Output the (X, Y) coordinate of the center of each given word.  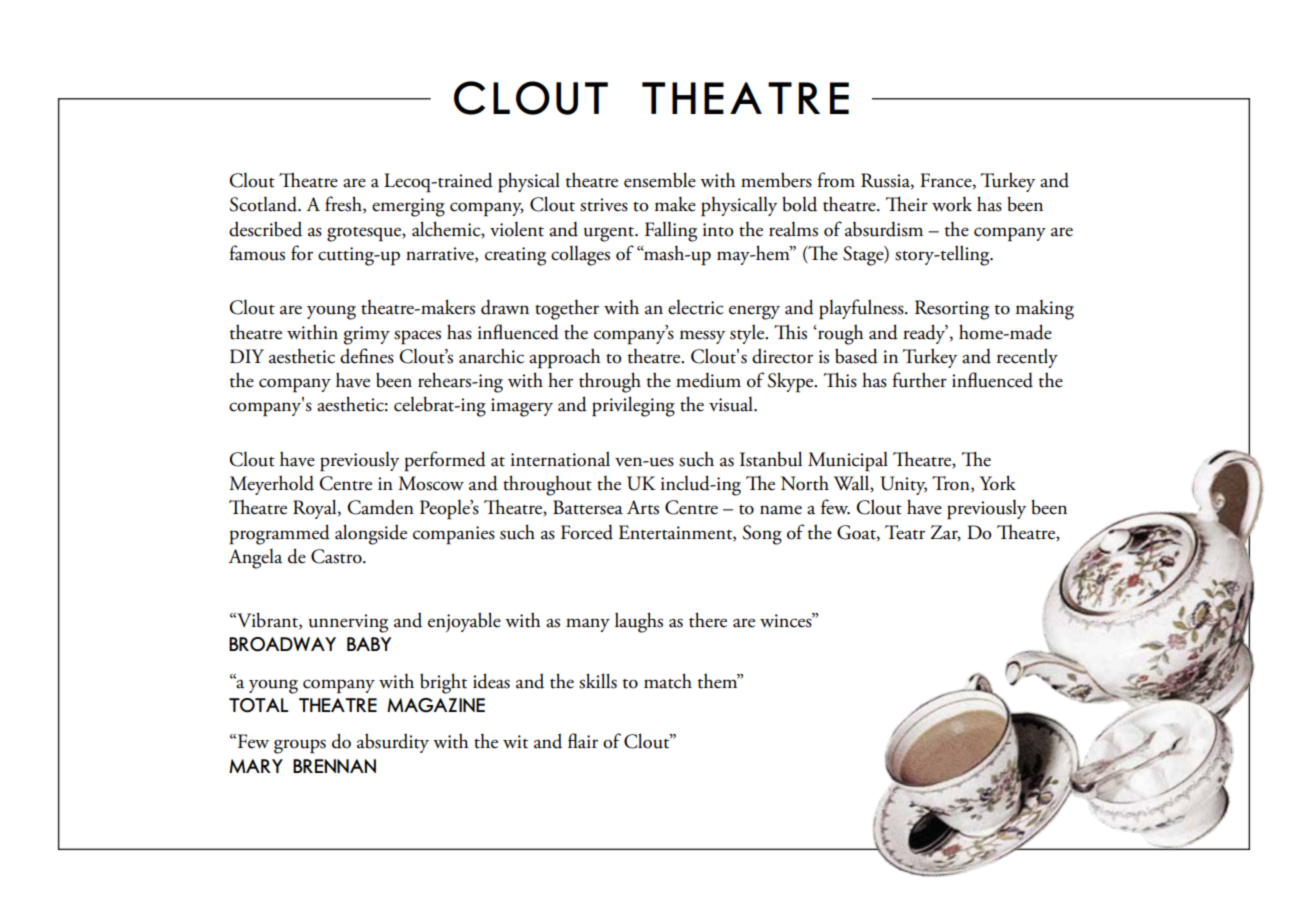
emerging (408, 207)
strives (604, 205)
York (998, 483)
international (560, 459)
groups (300, 746)
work (952, 204)
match (668, 681)
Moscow (431, 483)
